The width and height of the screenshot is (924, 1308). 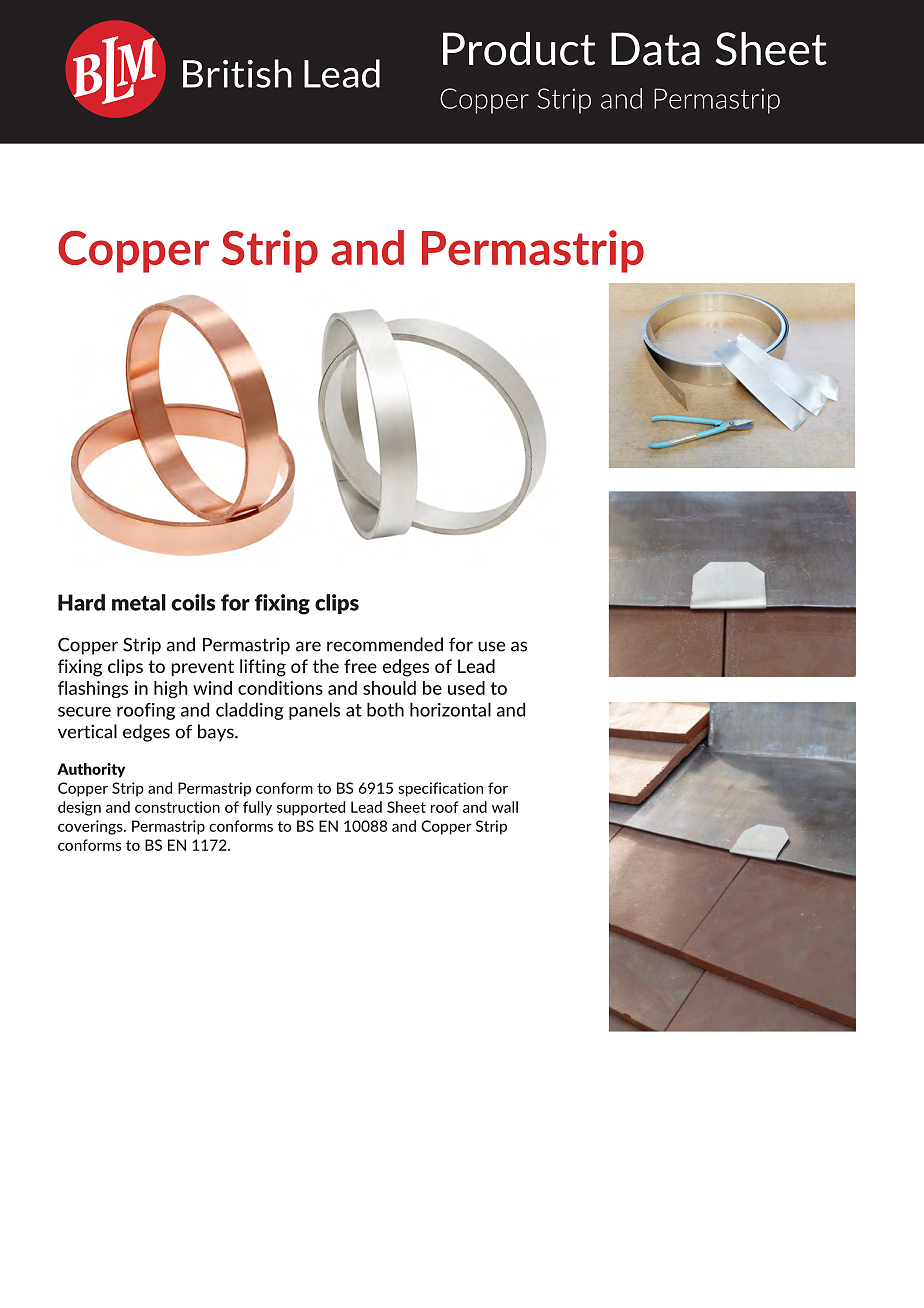 I want to click on recommended, so click(x=385, y=644).
